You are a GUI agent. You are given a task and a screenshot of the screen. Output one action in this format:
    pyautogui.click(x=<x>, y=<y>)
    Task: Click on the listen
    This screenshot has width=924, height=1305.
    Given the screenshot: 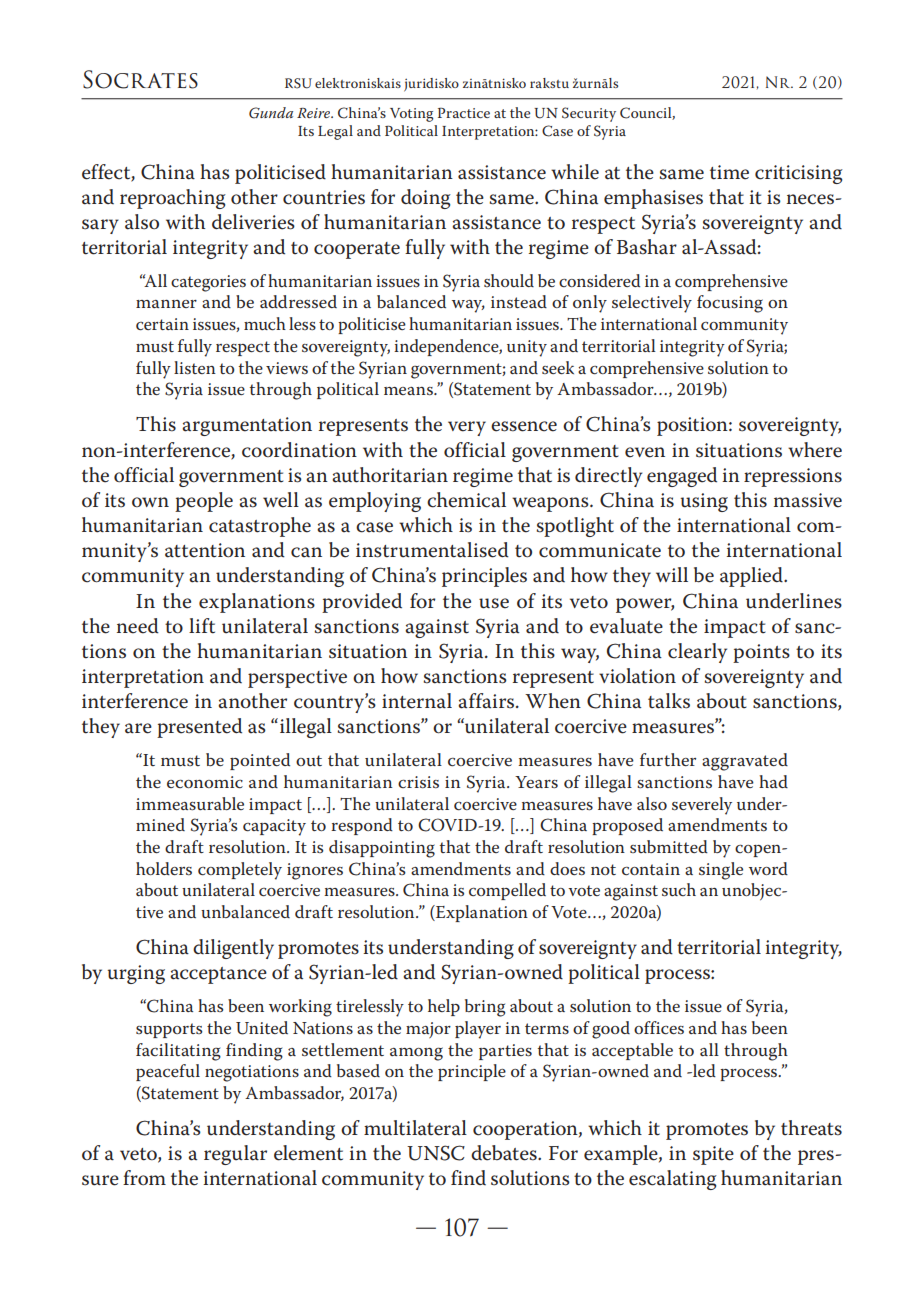 What is the action you would take?
    pyautogui.click(x=195, y=367)
